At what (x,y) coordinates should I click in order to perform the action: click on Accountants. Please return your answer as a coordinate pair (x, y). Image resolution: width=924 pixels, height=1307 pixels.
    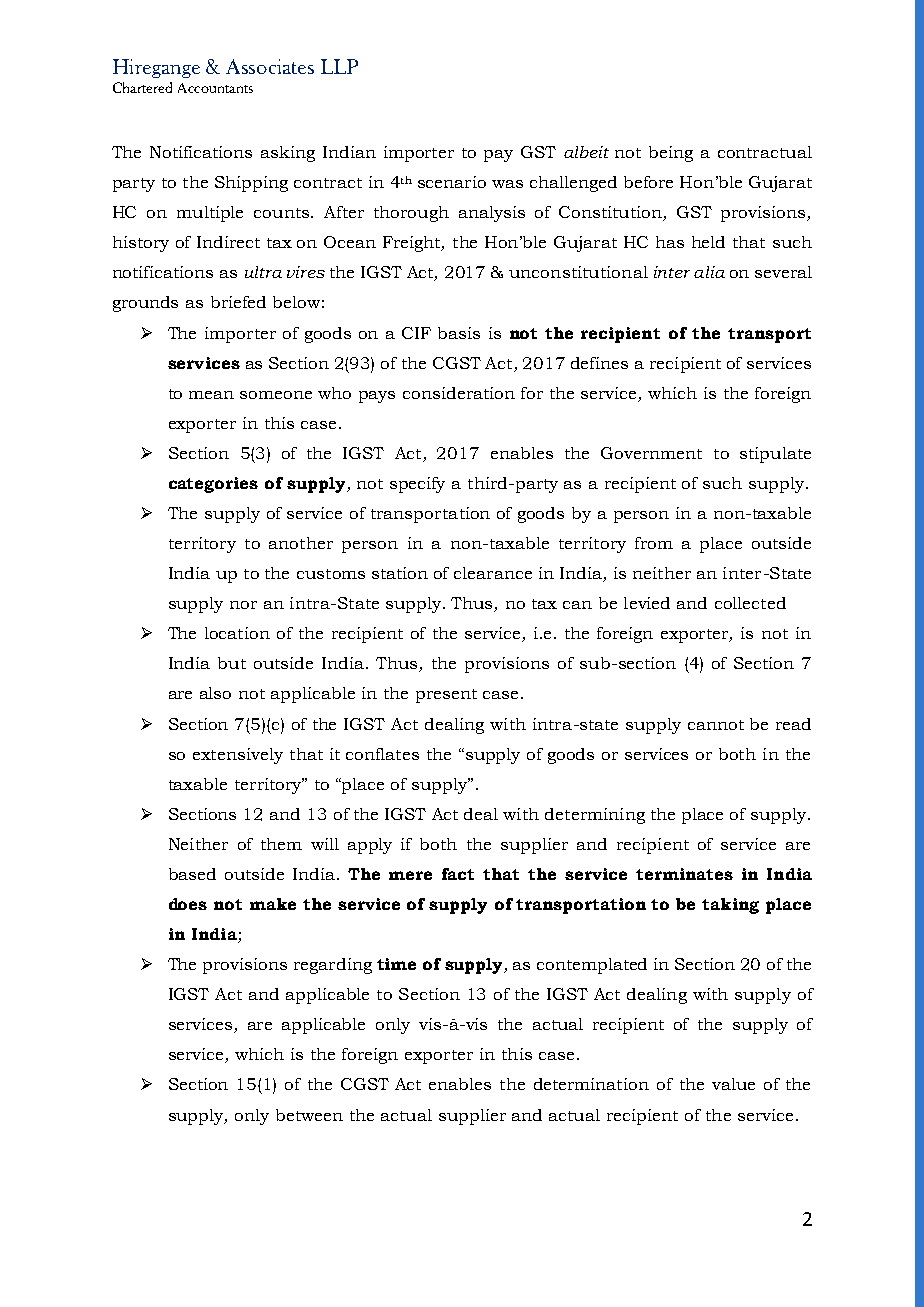
    Looking at the image, I should click on (215, 88).
